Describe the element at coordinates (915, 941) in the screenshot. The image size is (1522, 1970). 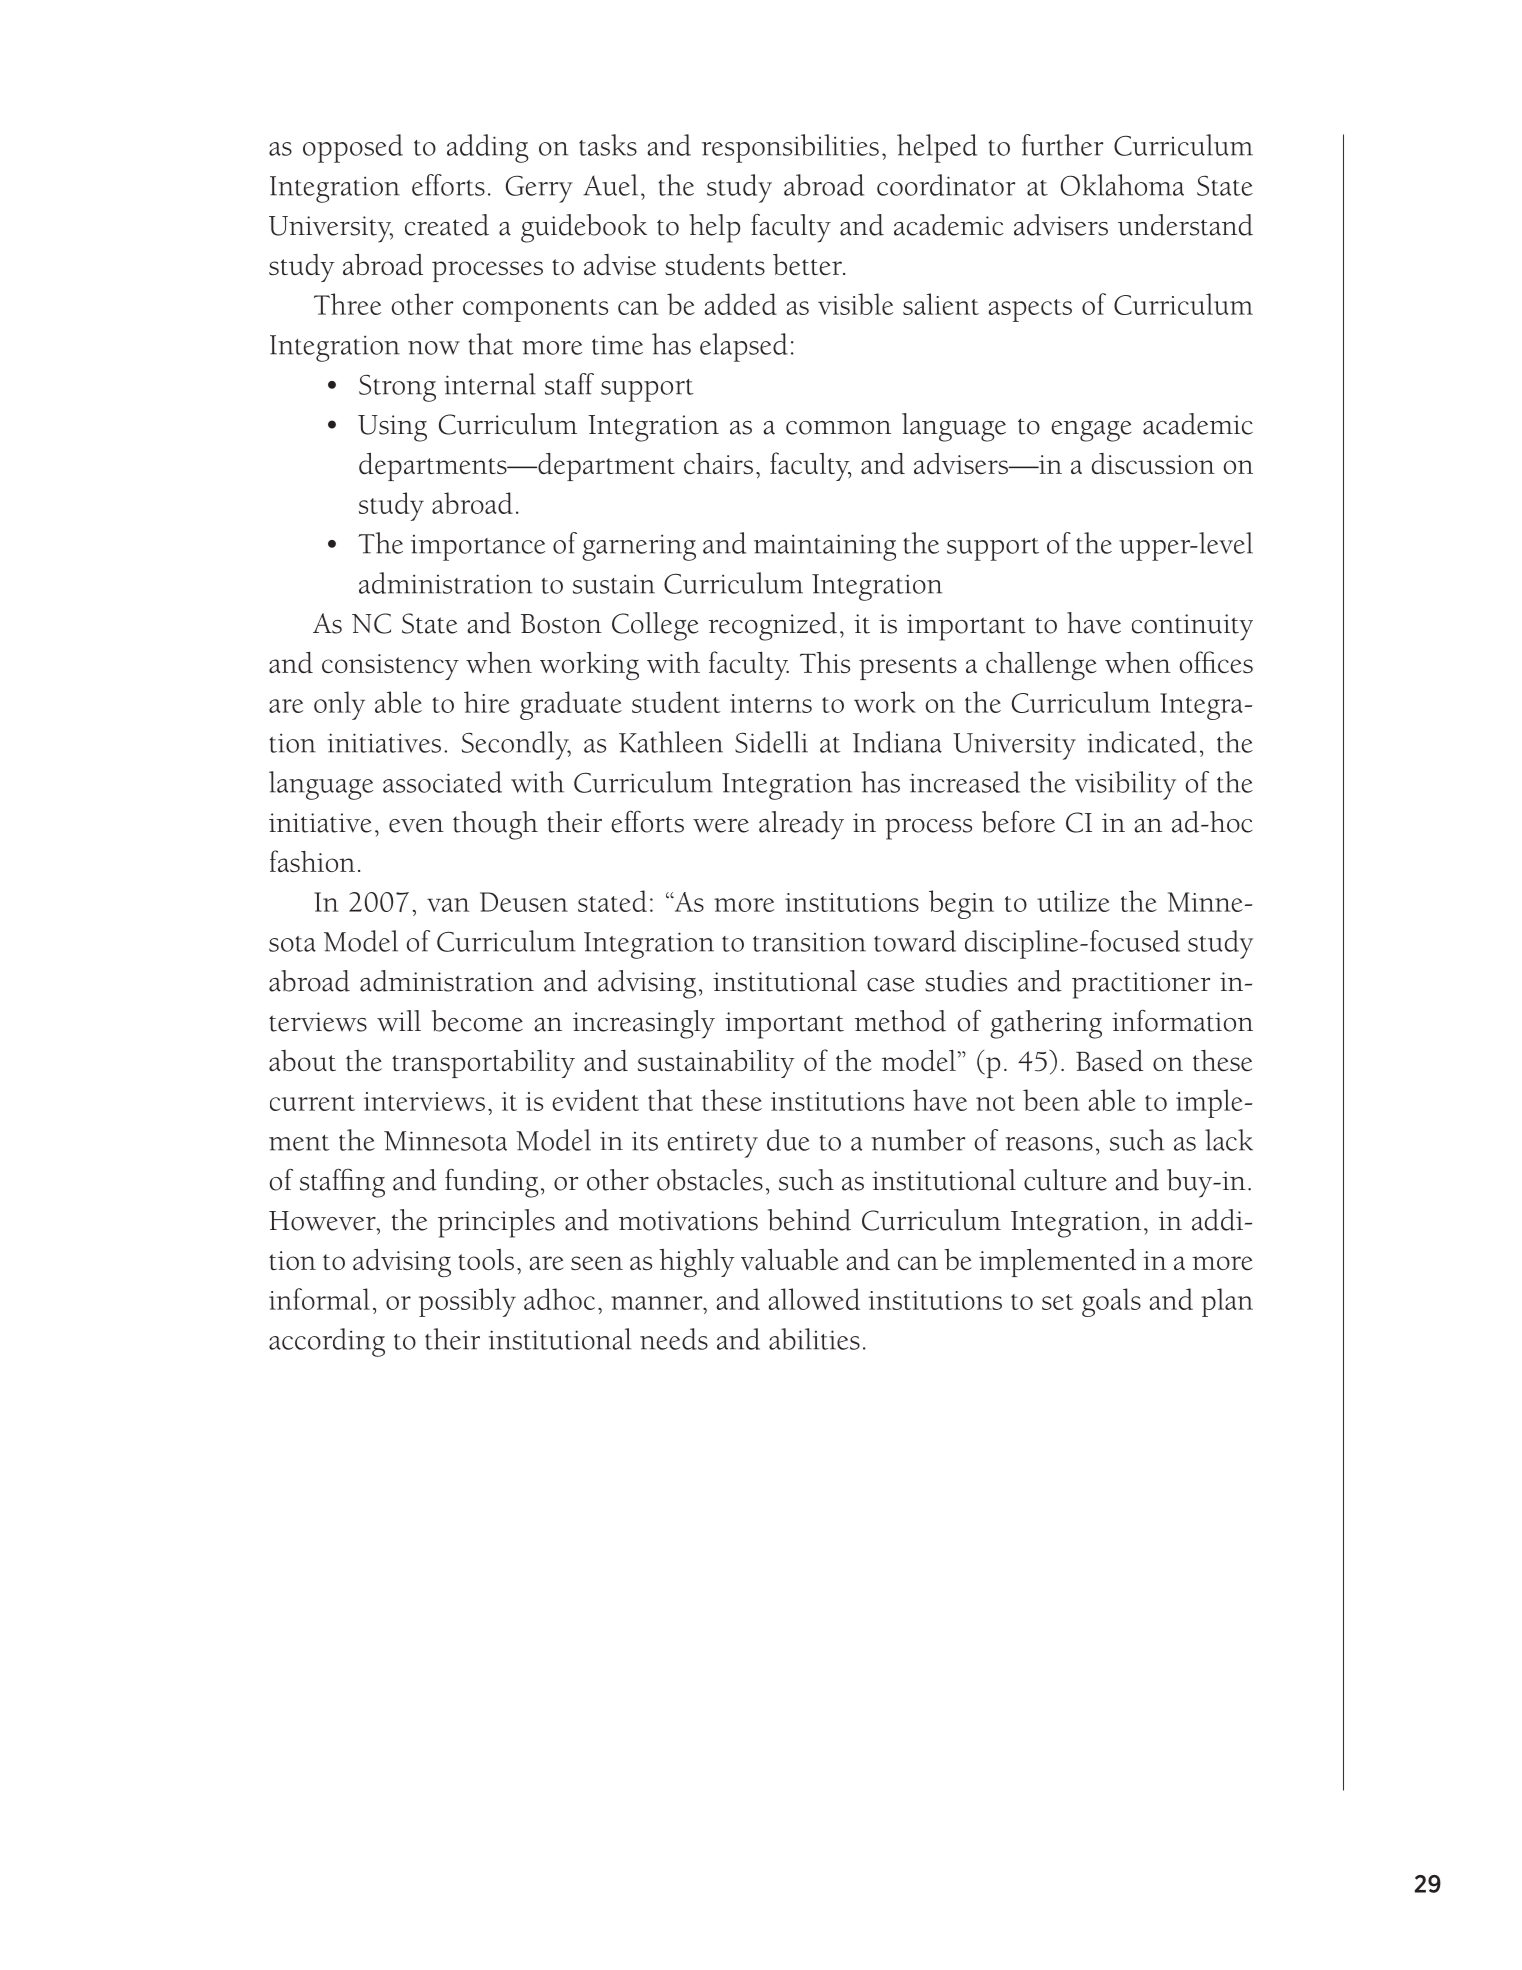
I see `toward` at that location.
